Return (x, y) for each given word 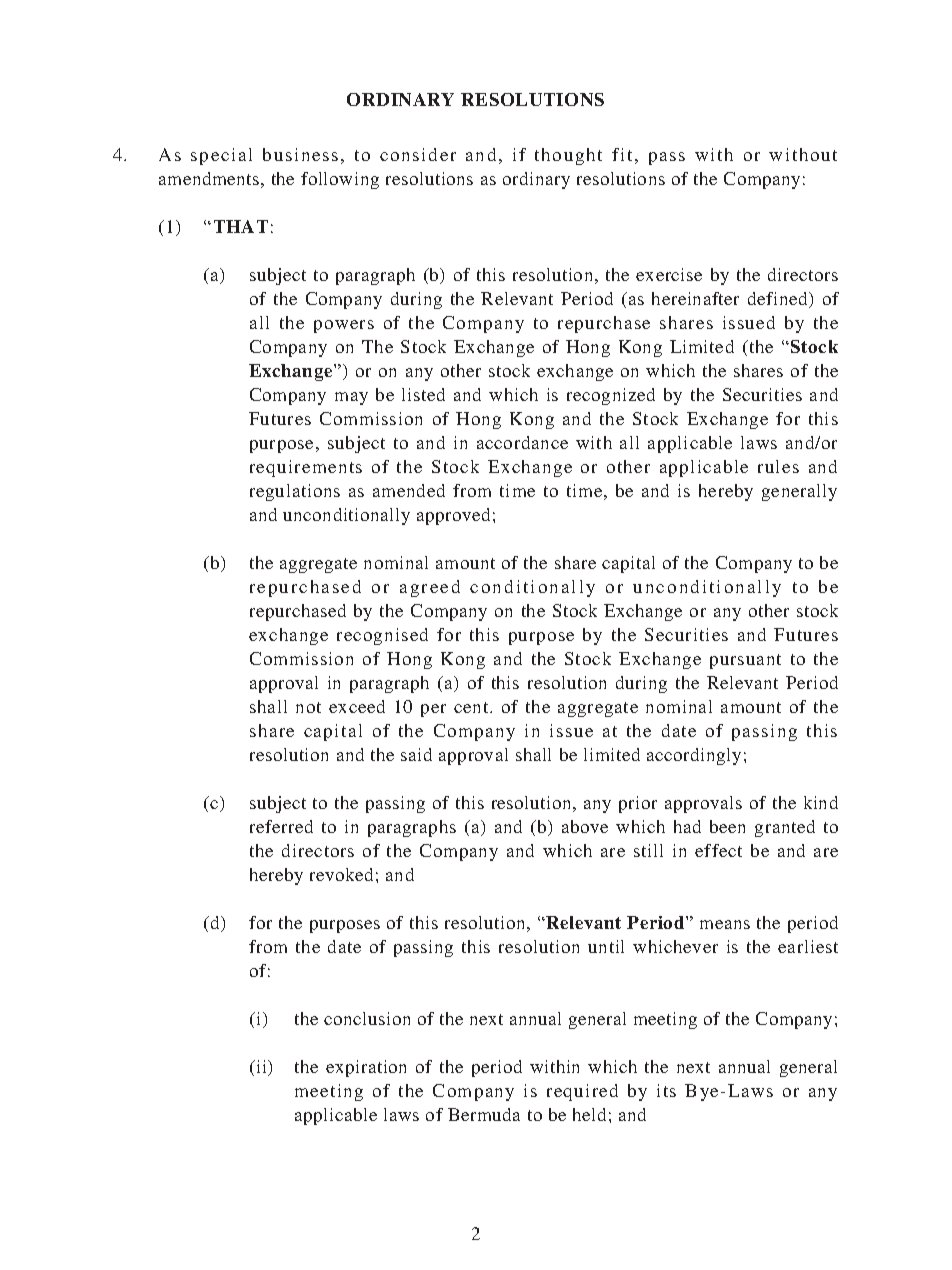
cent (472, 707)
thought (568, 156)
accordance (522, 442)
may (351, 398)
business (300, 154)
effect (718, 850)
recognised (382, 636)
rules (778, 466)
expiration (366, 1068)
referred (281, 826)
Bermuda (484, 1114)
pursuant (745, 661)
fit (622, 154)
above (585, 826)
